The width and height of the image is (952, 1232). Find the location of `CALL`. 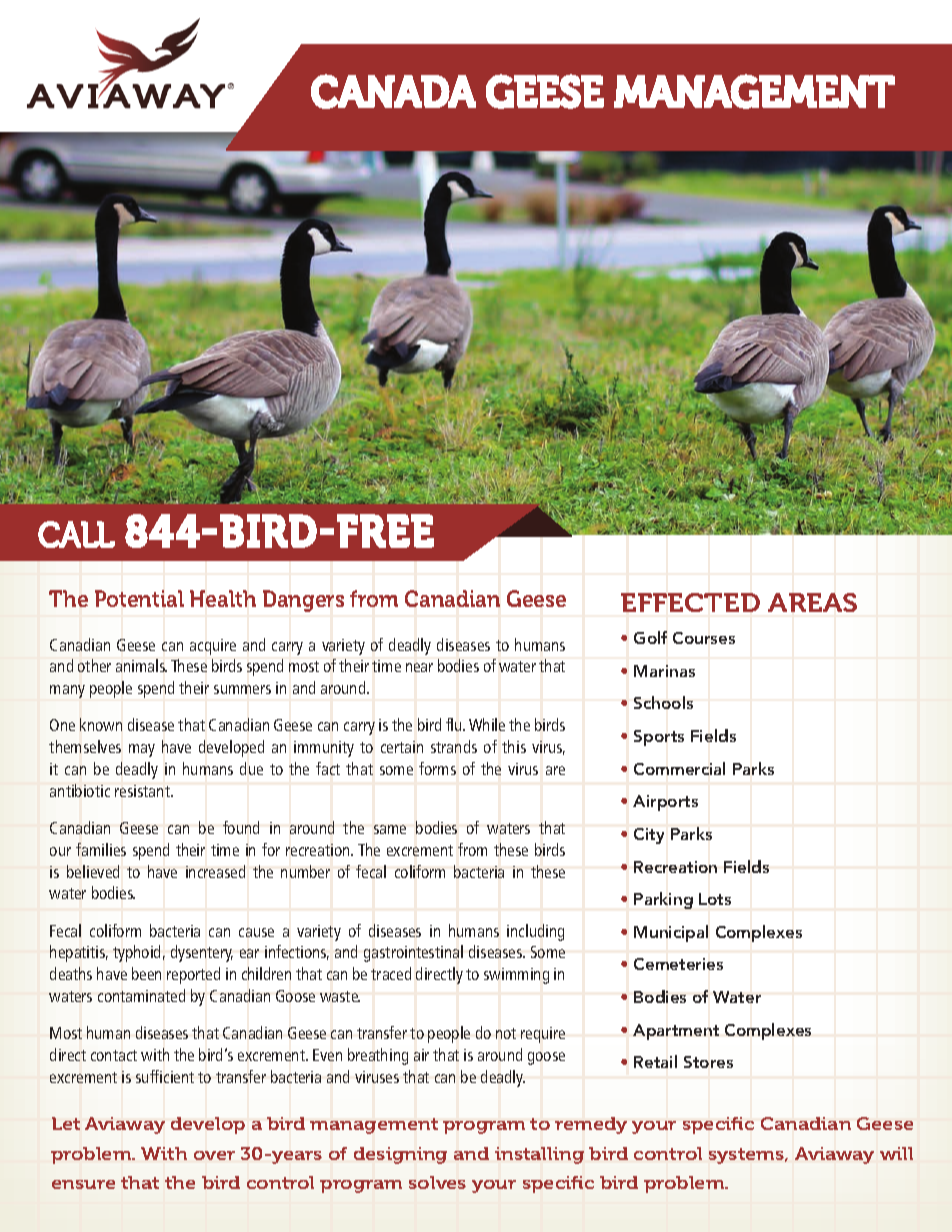

CALL is located at coordinates (76, 534).
